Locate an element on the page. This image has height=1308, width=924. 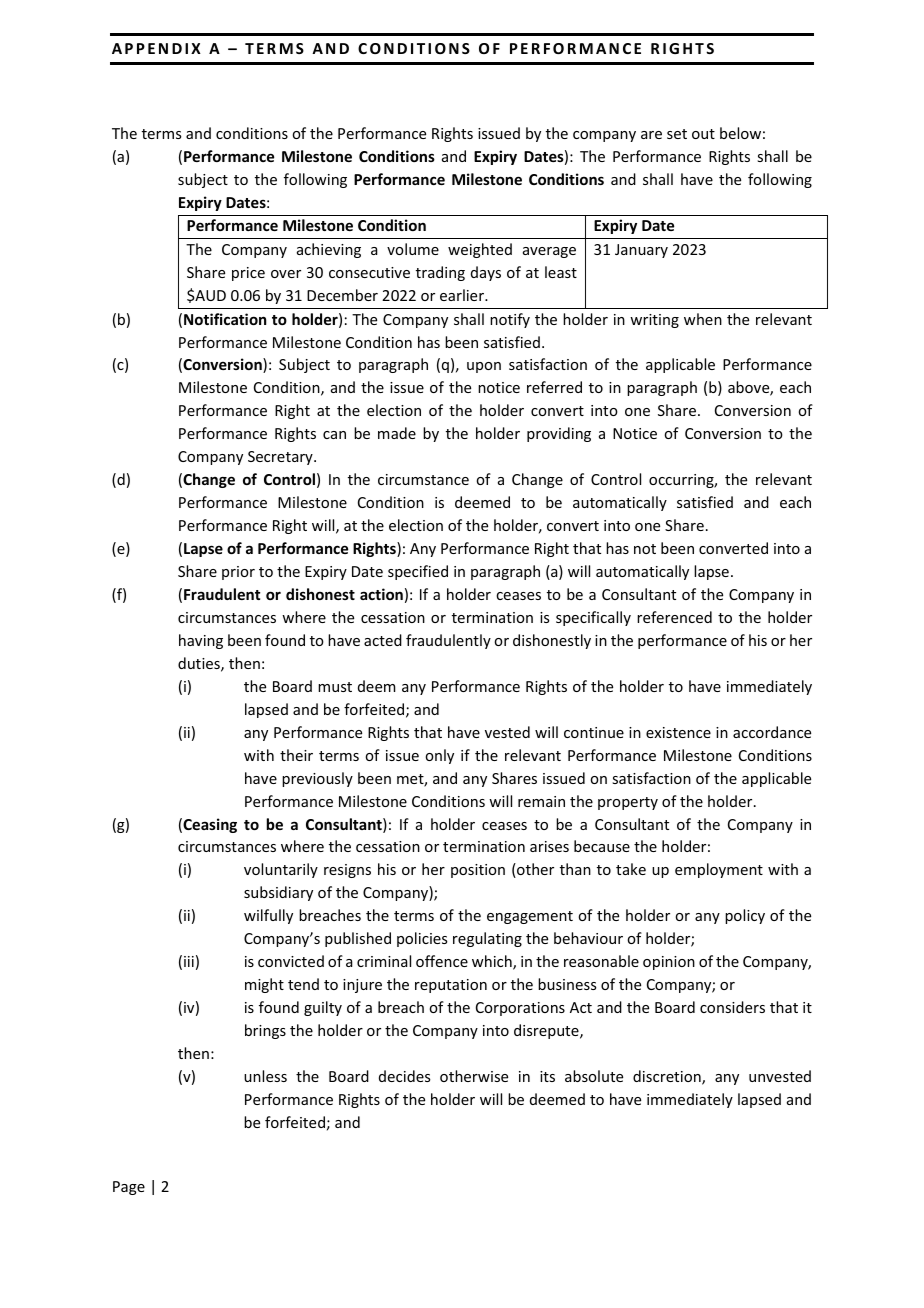
referenced is located at coordinates (674, 617).
